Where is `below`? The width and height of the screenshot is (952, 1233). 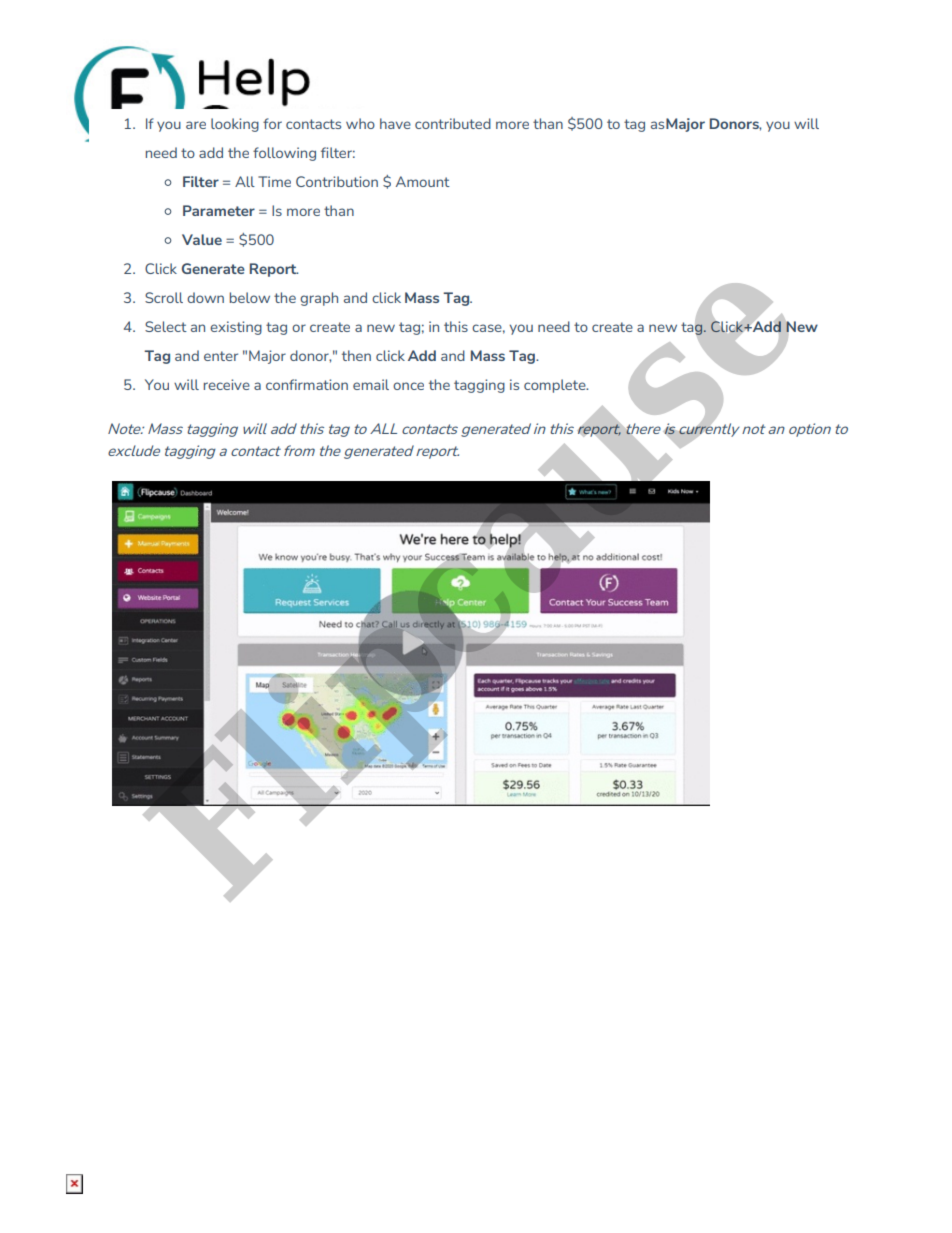 below is located at coordinates (250, 297).
